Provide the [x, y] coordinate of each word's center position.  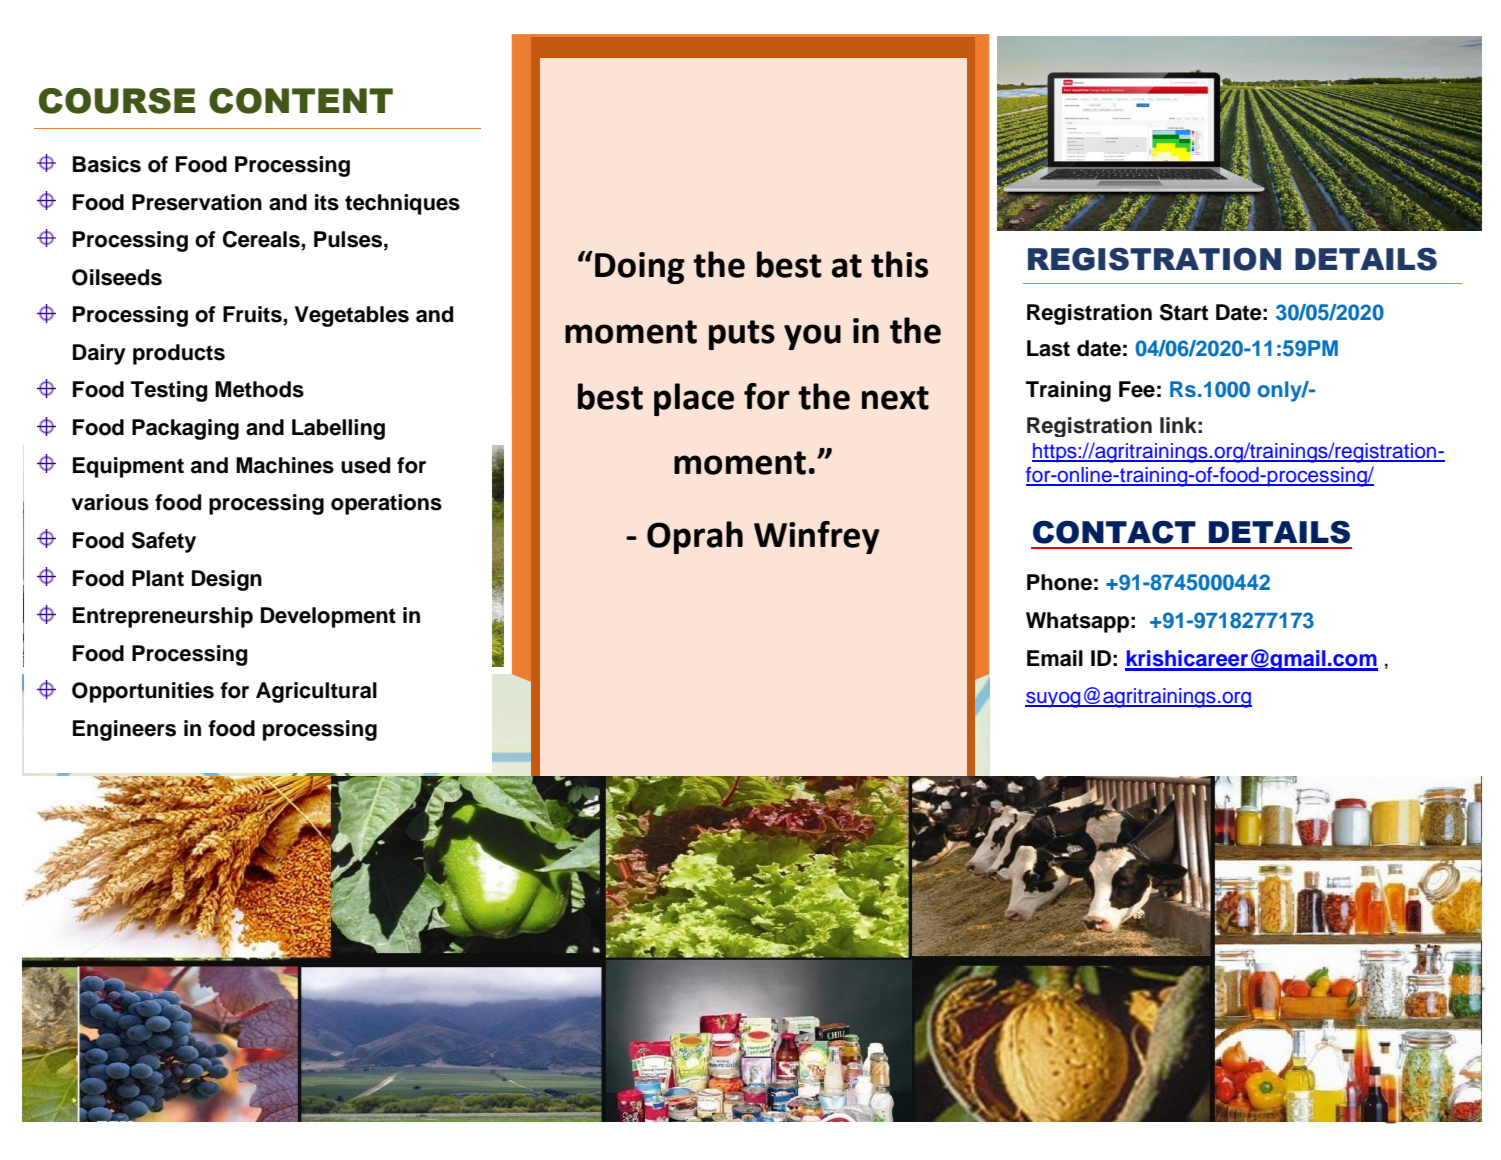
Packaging [185, 429]
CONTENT [301, 101]
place [694, 399]
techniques [402, 204]
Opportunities [143, 692]
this [899, 264]
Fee [1137, 389]
